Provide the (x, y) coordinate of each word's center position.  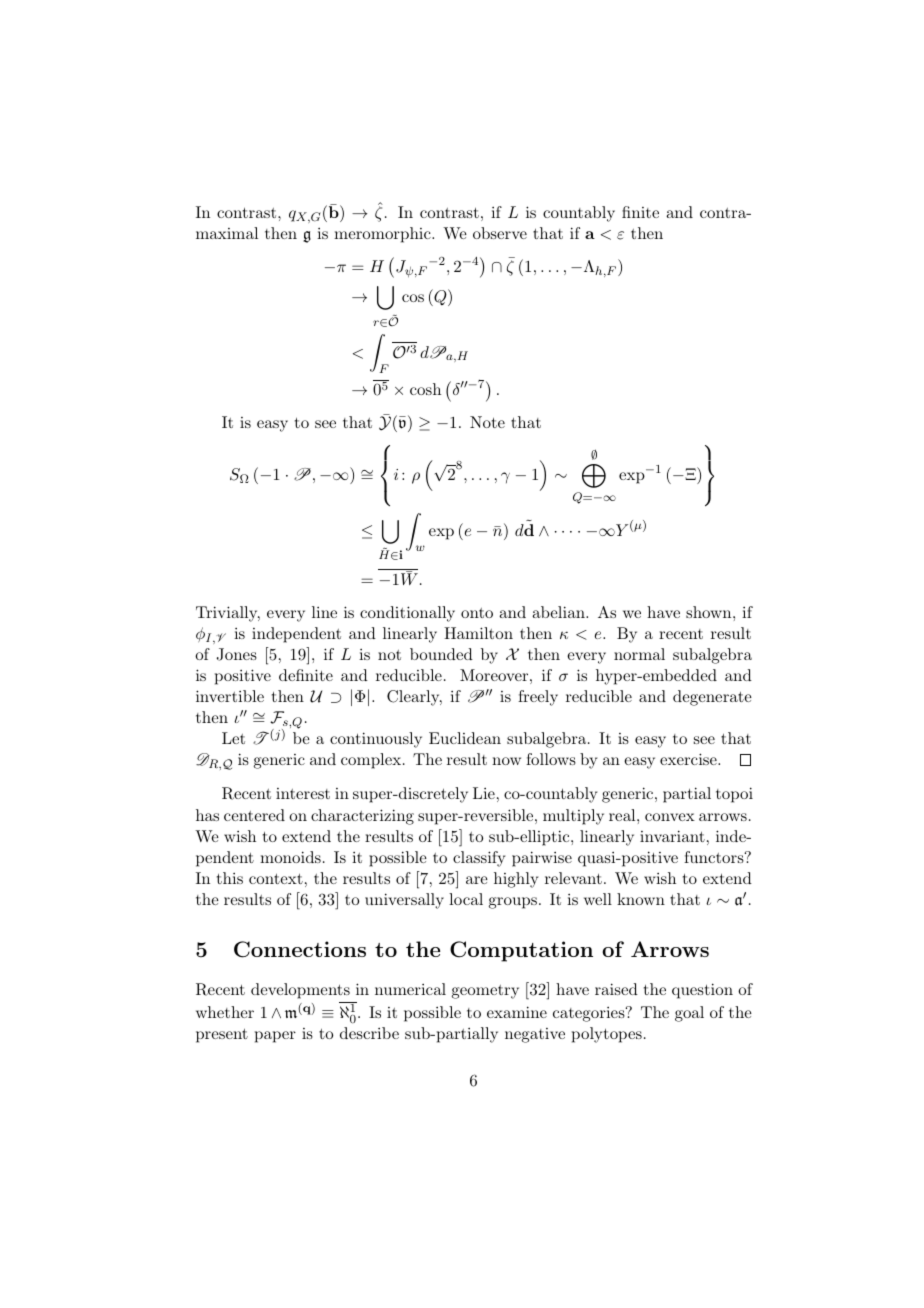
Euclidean (465, 738)
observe (500, 233)
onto (477, 613)
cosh (425, 389)
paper (275, 1037)
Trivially (228, 614)
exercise (689, 759)
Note (487, 422)
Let (233, 738)
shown (708, 612)
